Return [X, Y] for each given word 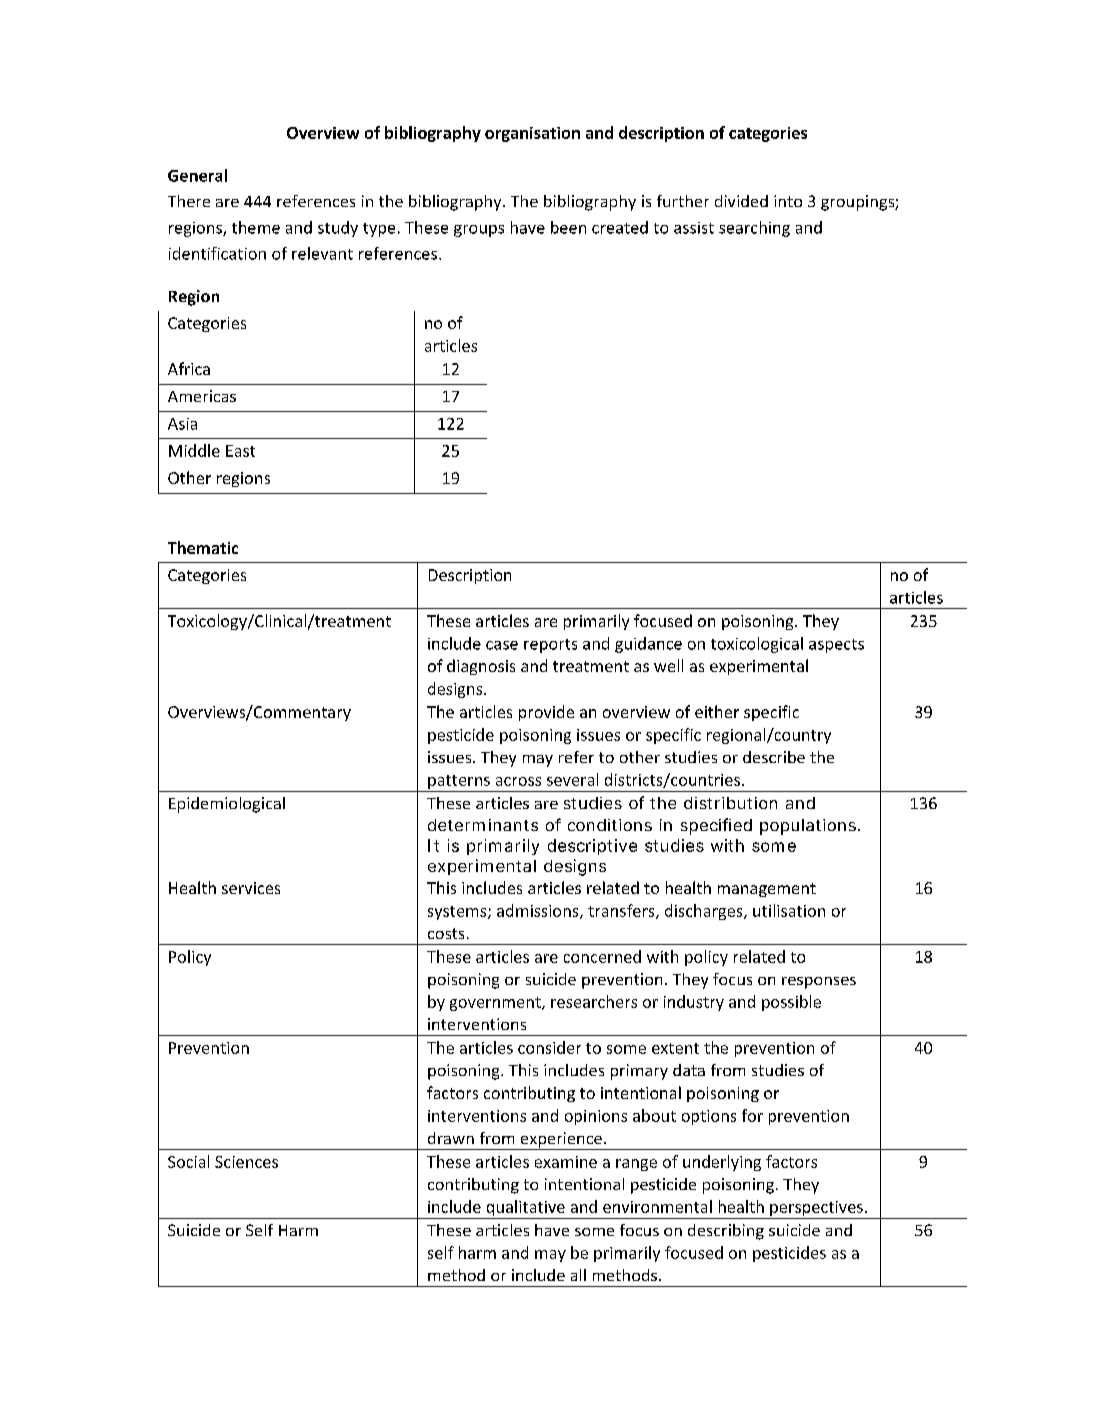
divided [741, 201]
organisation [532, 134]
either [717, 711]
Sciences [246, 1162]
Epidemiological [227, 805]
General [197, 175]
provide [546, 713]
